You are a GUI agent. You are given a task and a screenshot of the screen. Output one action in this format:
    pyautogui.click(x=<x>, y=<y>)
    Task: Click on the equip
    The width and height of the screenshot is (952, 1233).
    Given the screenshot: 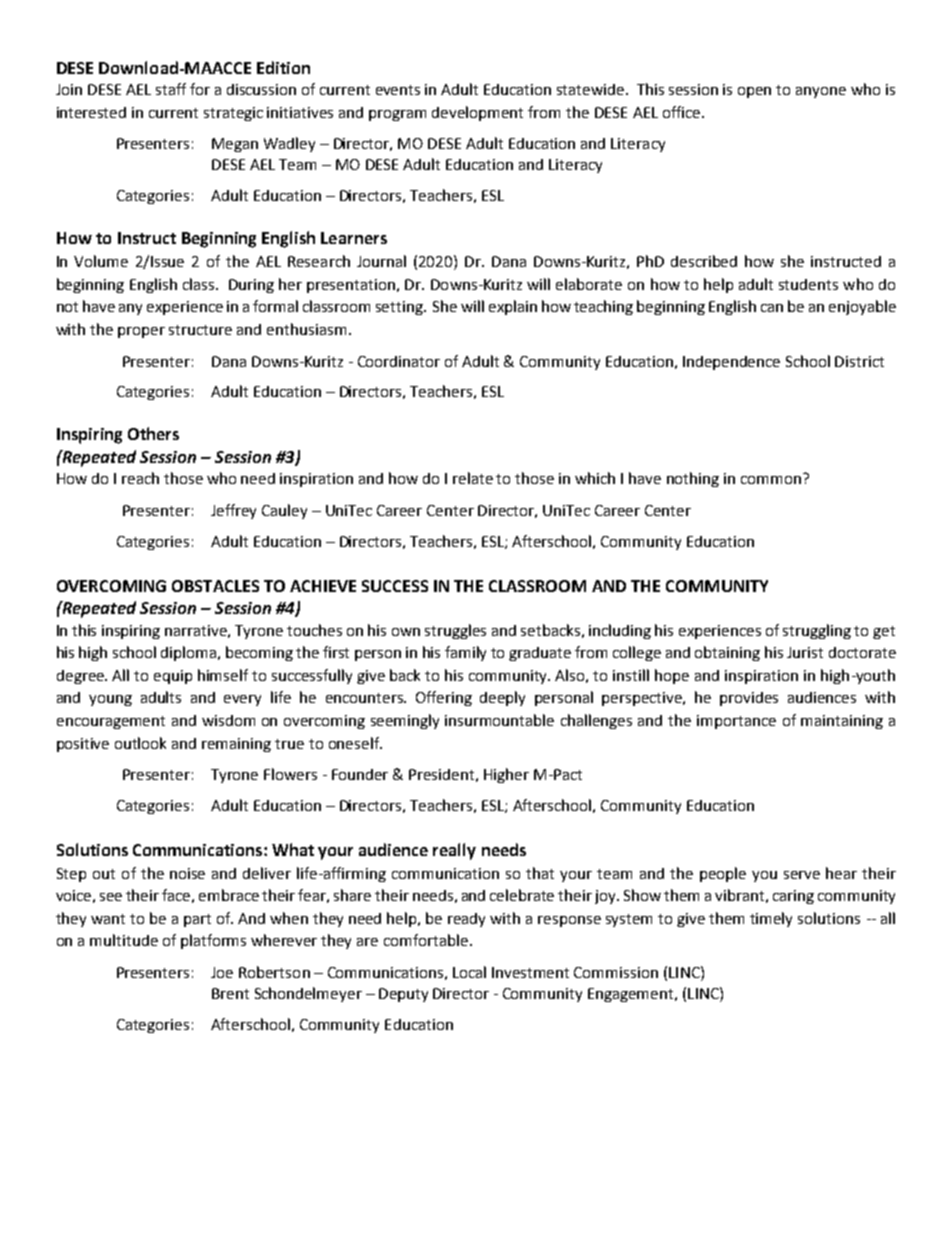 What is the action you would take?
    pyautogui.click(x=173, y=677)
